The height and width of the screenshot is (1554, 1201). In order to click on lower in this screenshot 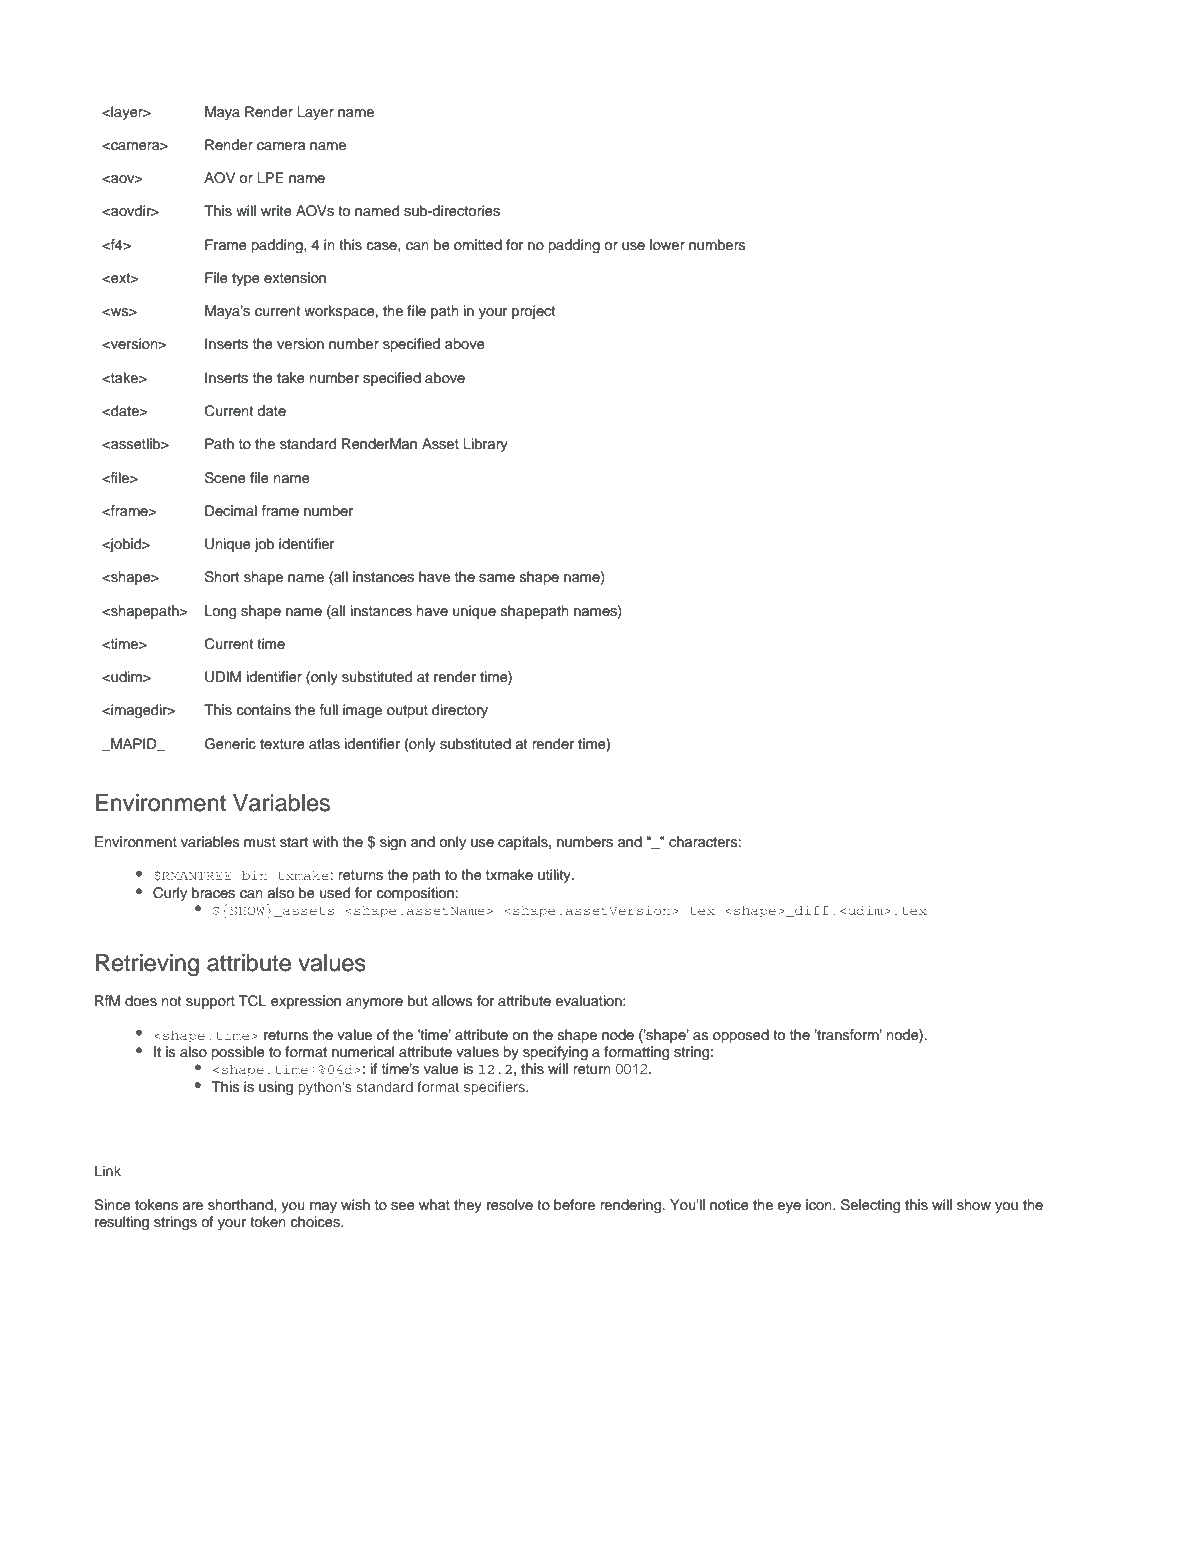, I will do `click(667, 245)`.
